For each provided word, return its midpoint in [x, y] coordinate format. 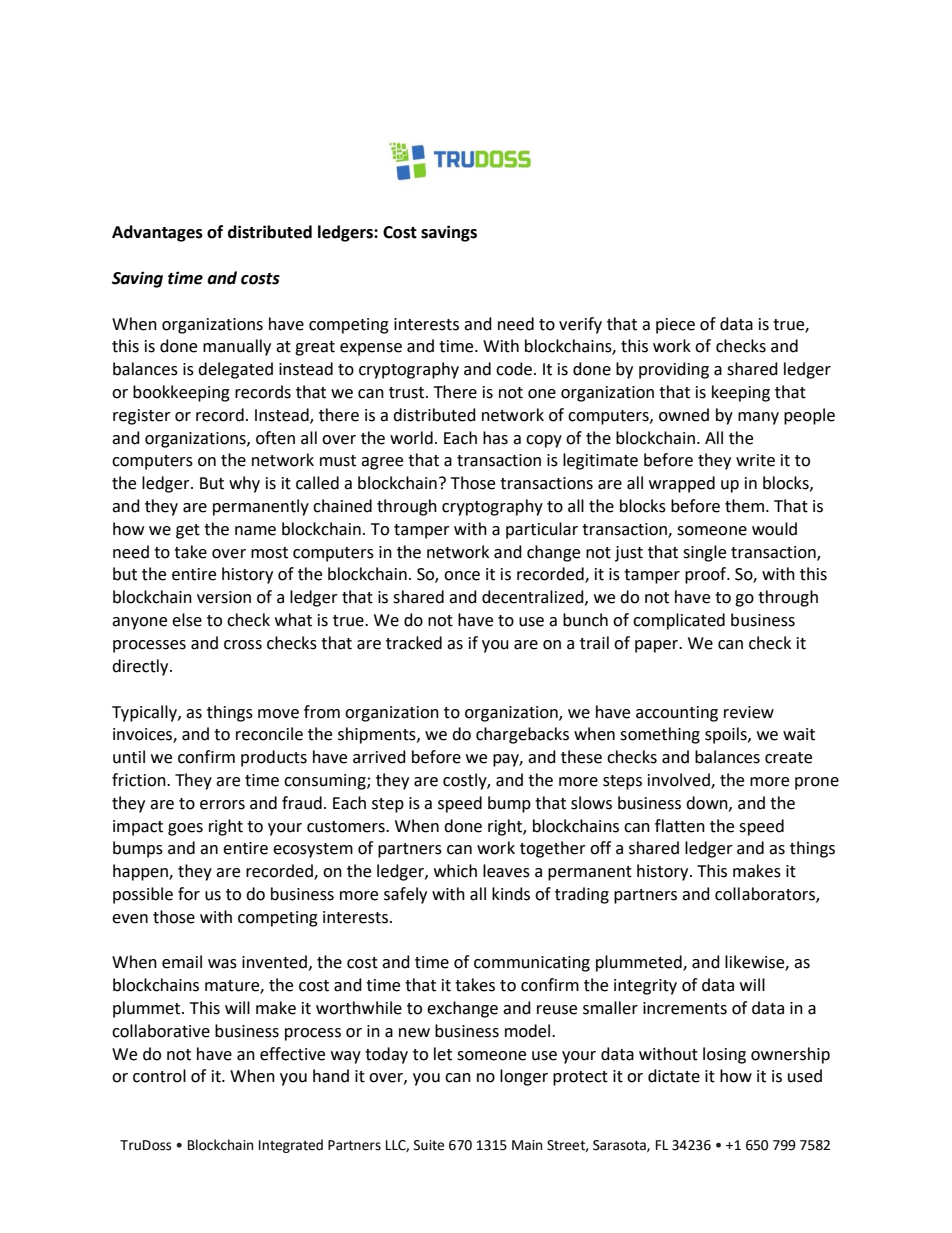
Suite [429, 1145]
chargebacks [522, 735]
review [749, 712]
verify [580, 325]
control [159, 1076]
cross [243, 645]
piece [675, 326]
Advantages [157, 233]
